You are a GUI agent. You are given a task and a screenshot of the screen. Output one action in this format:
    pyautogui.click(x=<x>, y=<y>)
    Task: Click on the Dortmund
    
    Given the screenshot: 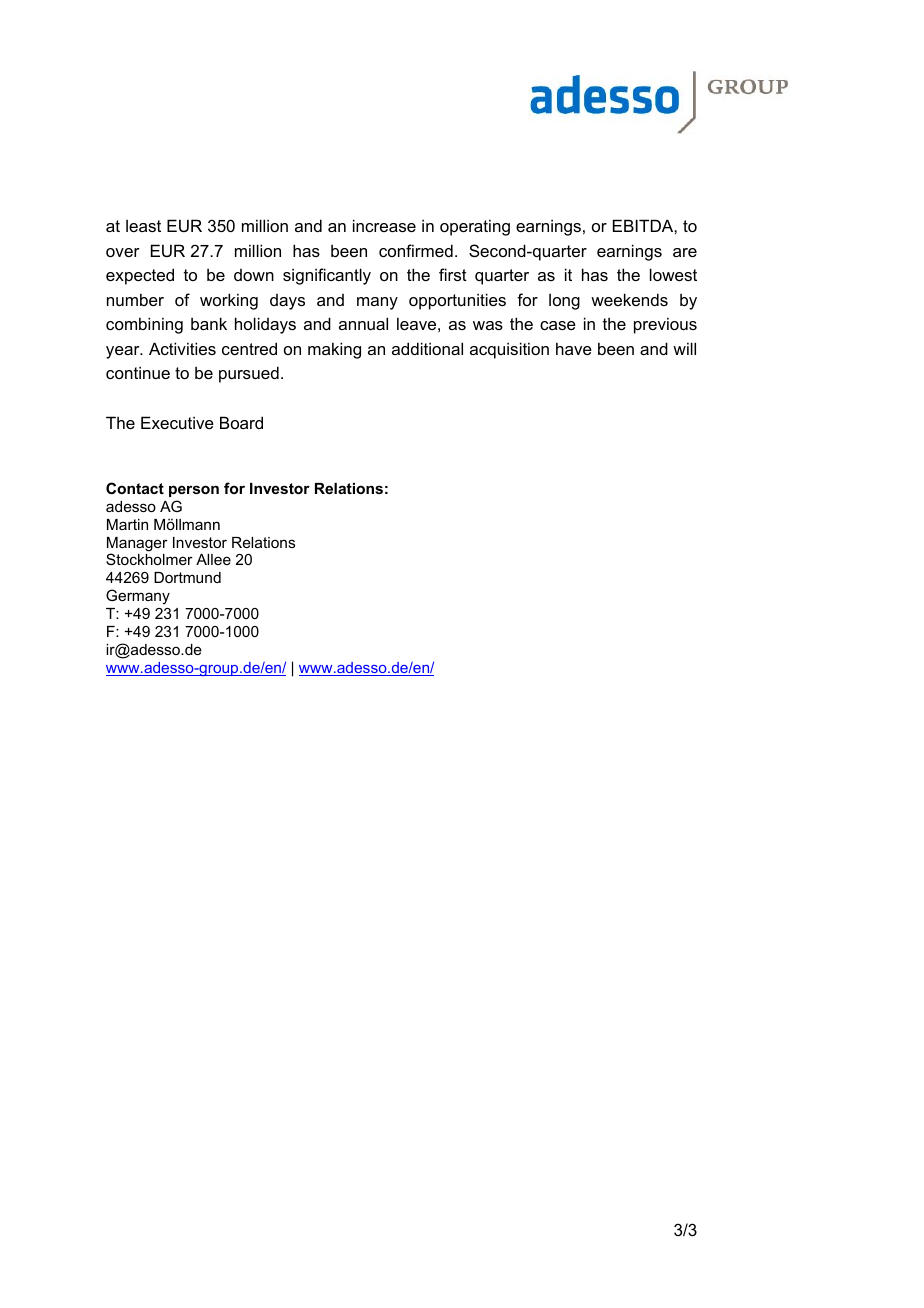 What is the action you would take?
    pyautogui.click(x=187, y=577)
